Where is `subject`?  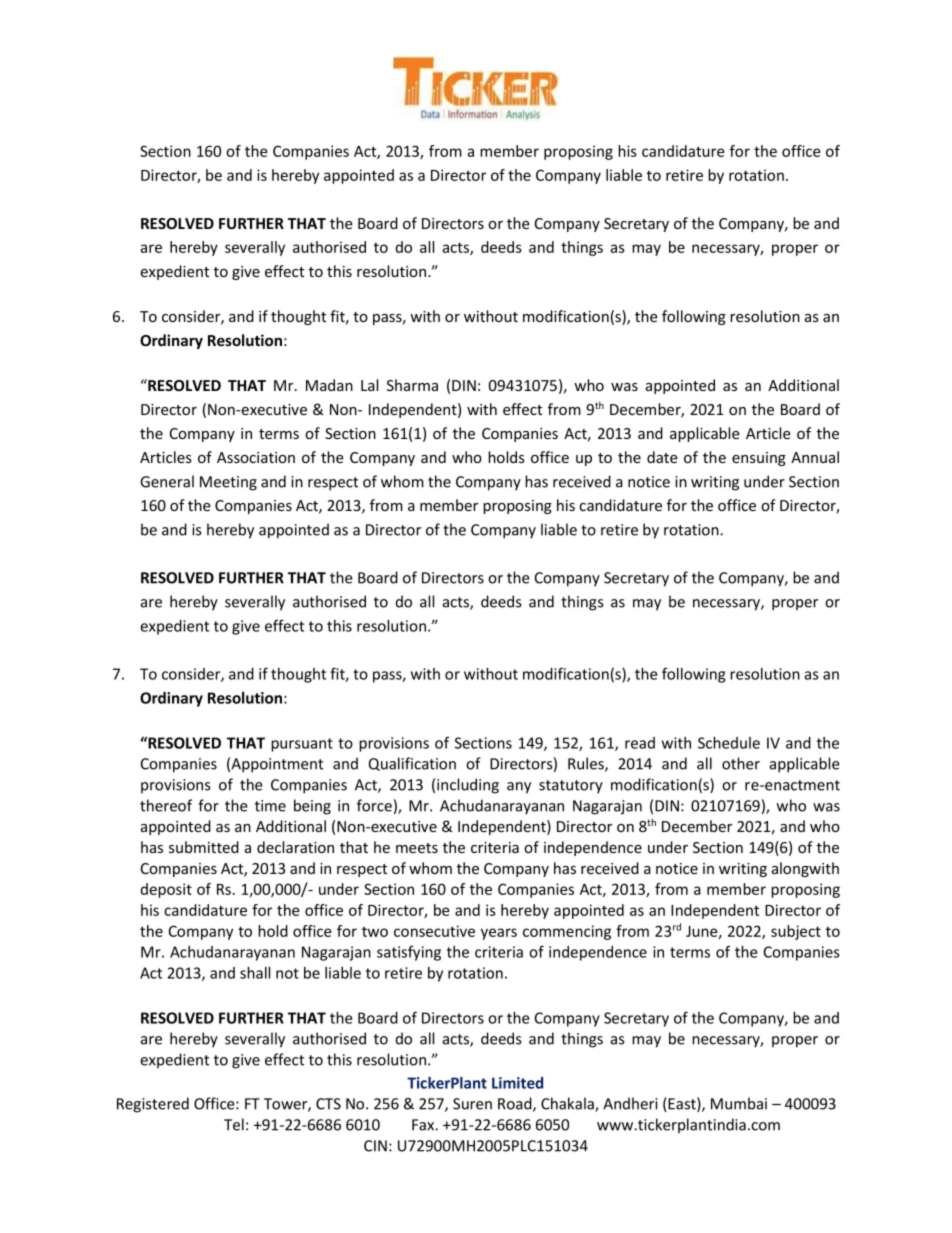
subject is located at coordinates (796, 932).
